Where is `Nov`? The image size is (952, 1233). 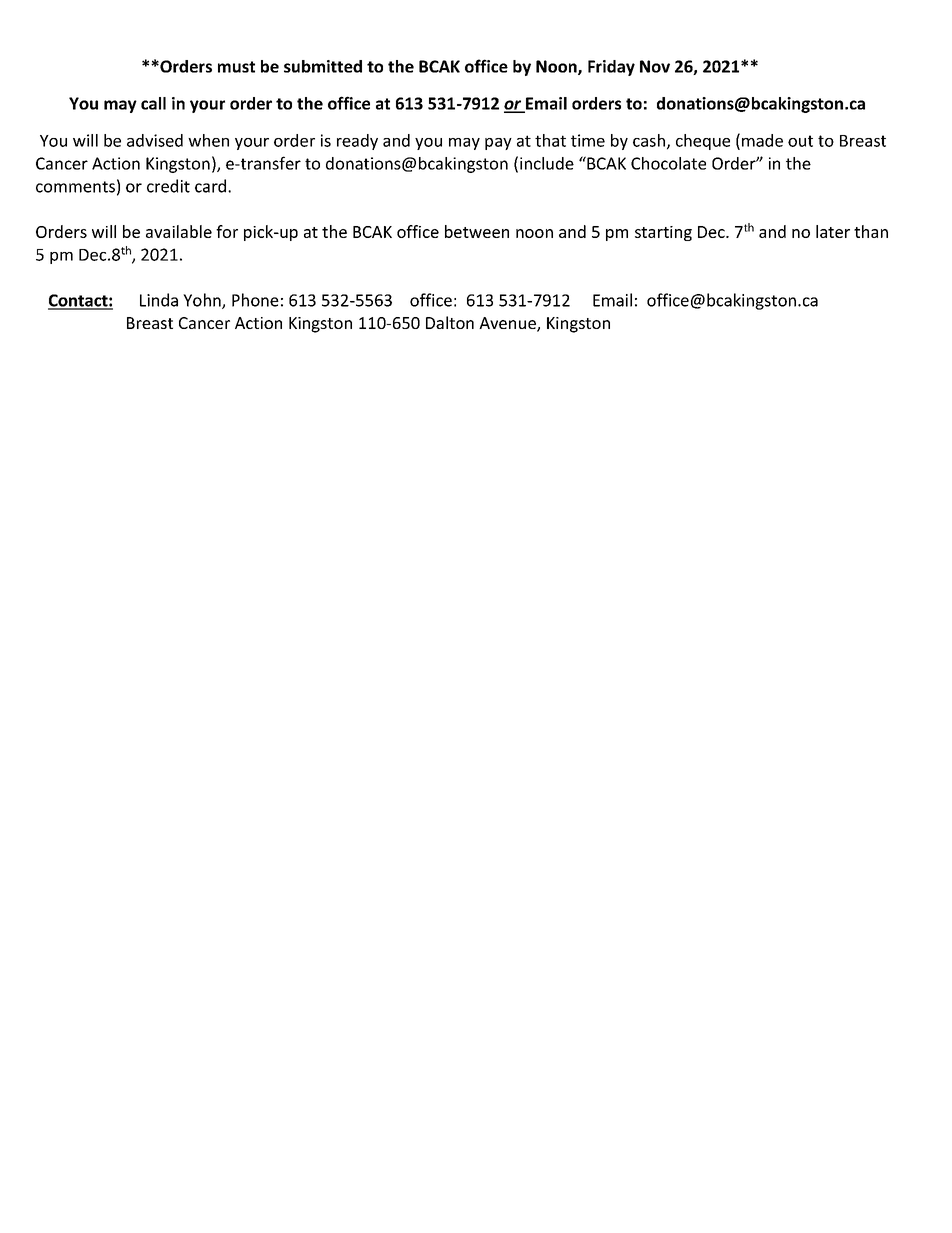 Nov is located at coordinates (655, 66).
